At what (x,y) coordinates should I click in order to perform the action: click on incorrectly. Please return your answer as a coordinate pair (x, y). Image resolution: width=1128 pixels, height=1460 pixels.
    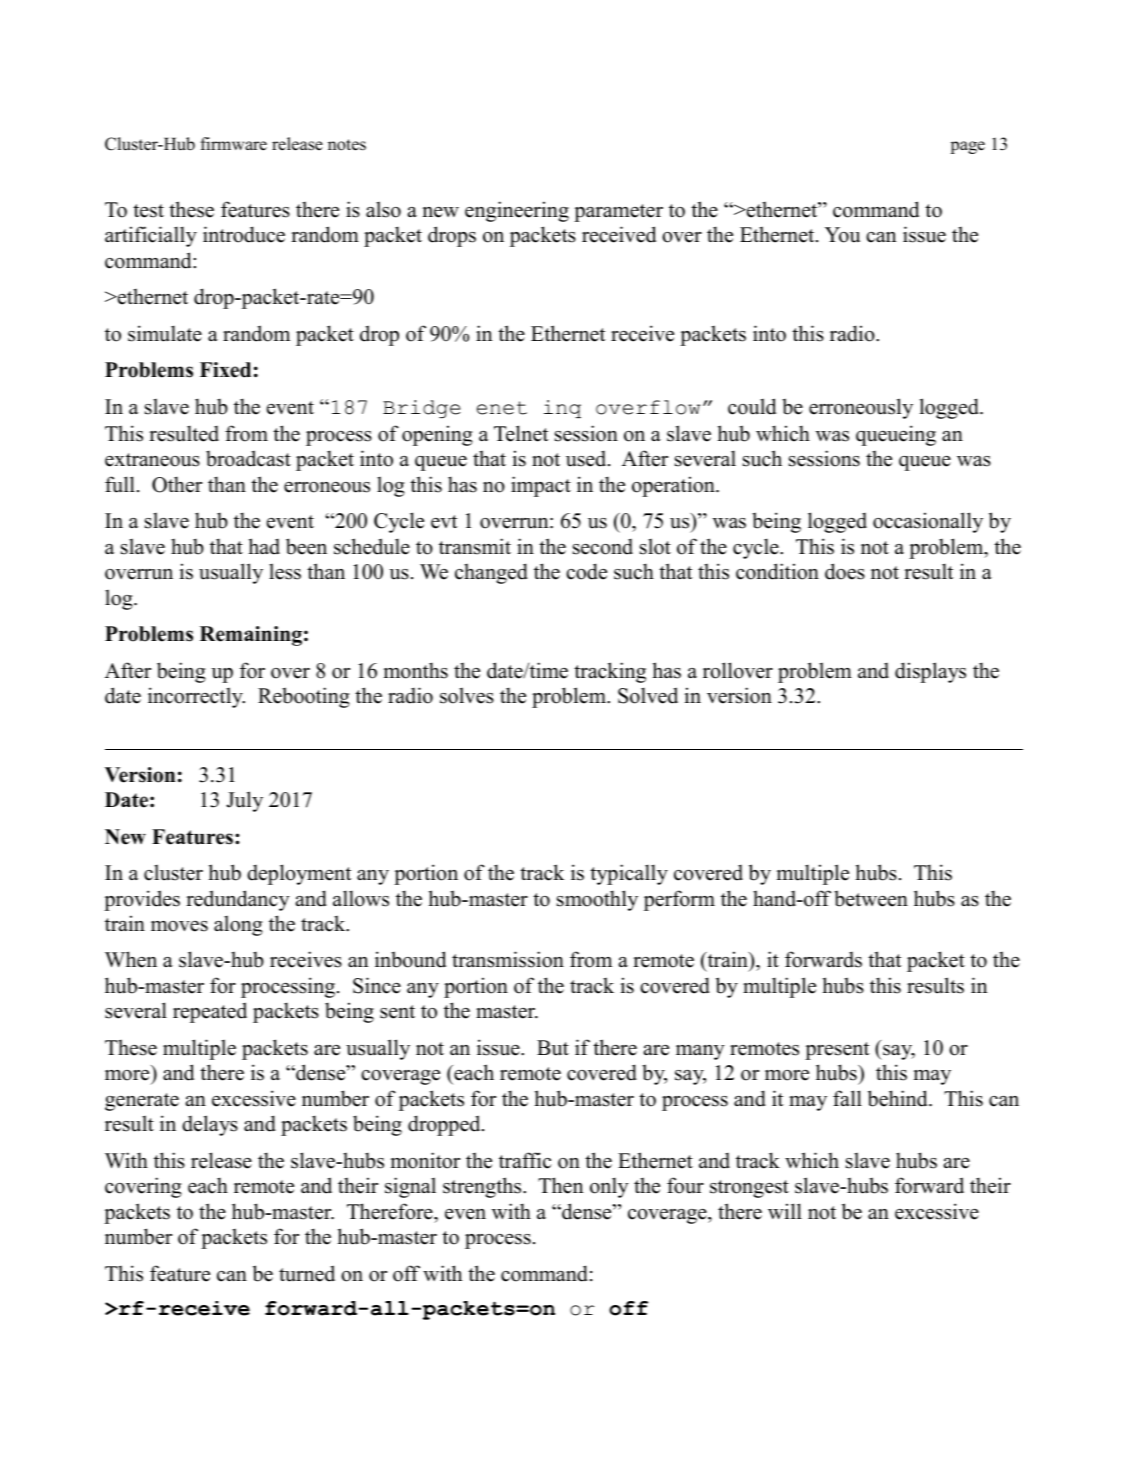
    Looking at the image, I should click on (196, 697).
